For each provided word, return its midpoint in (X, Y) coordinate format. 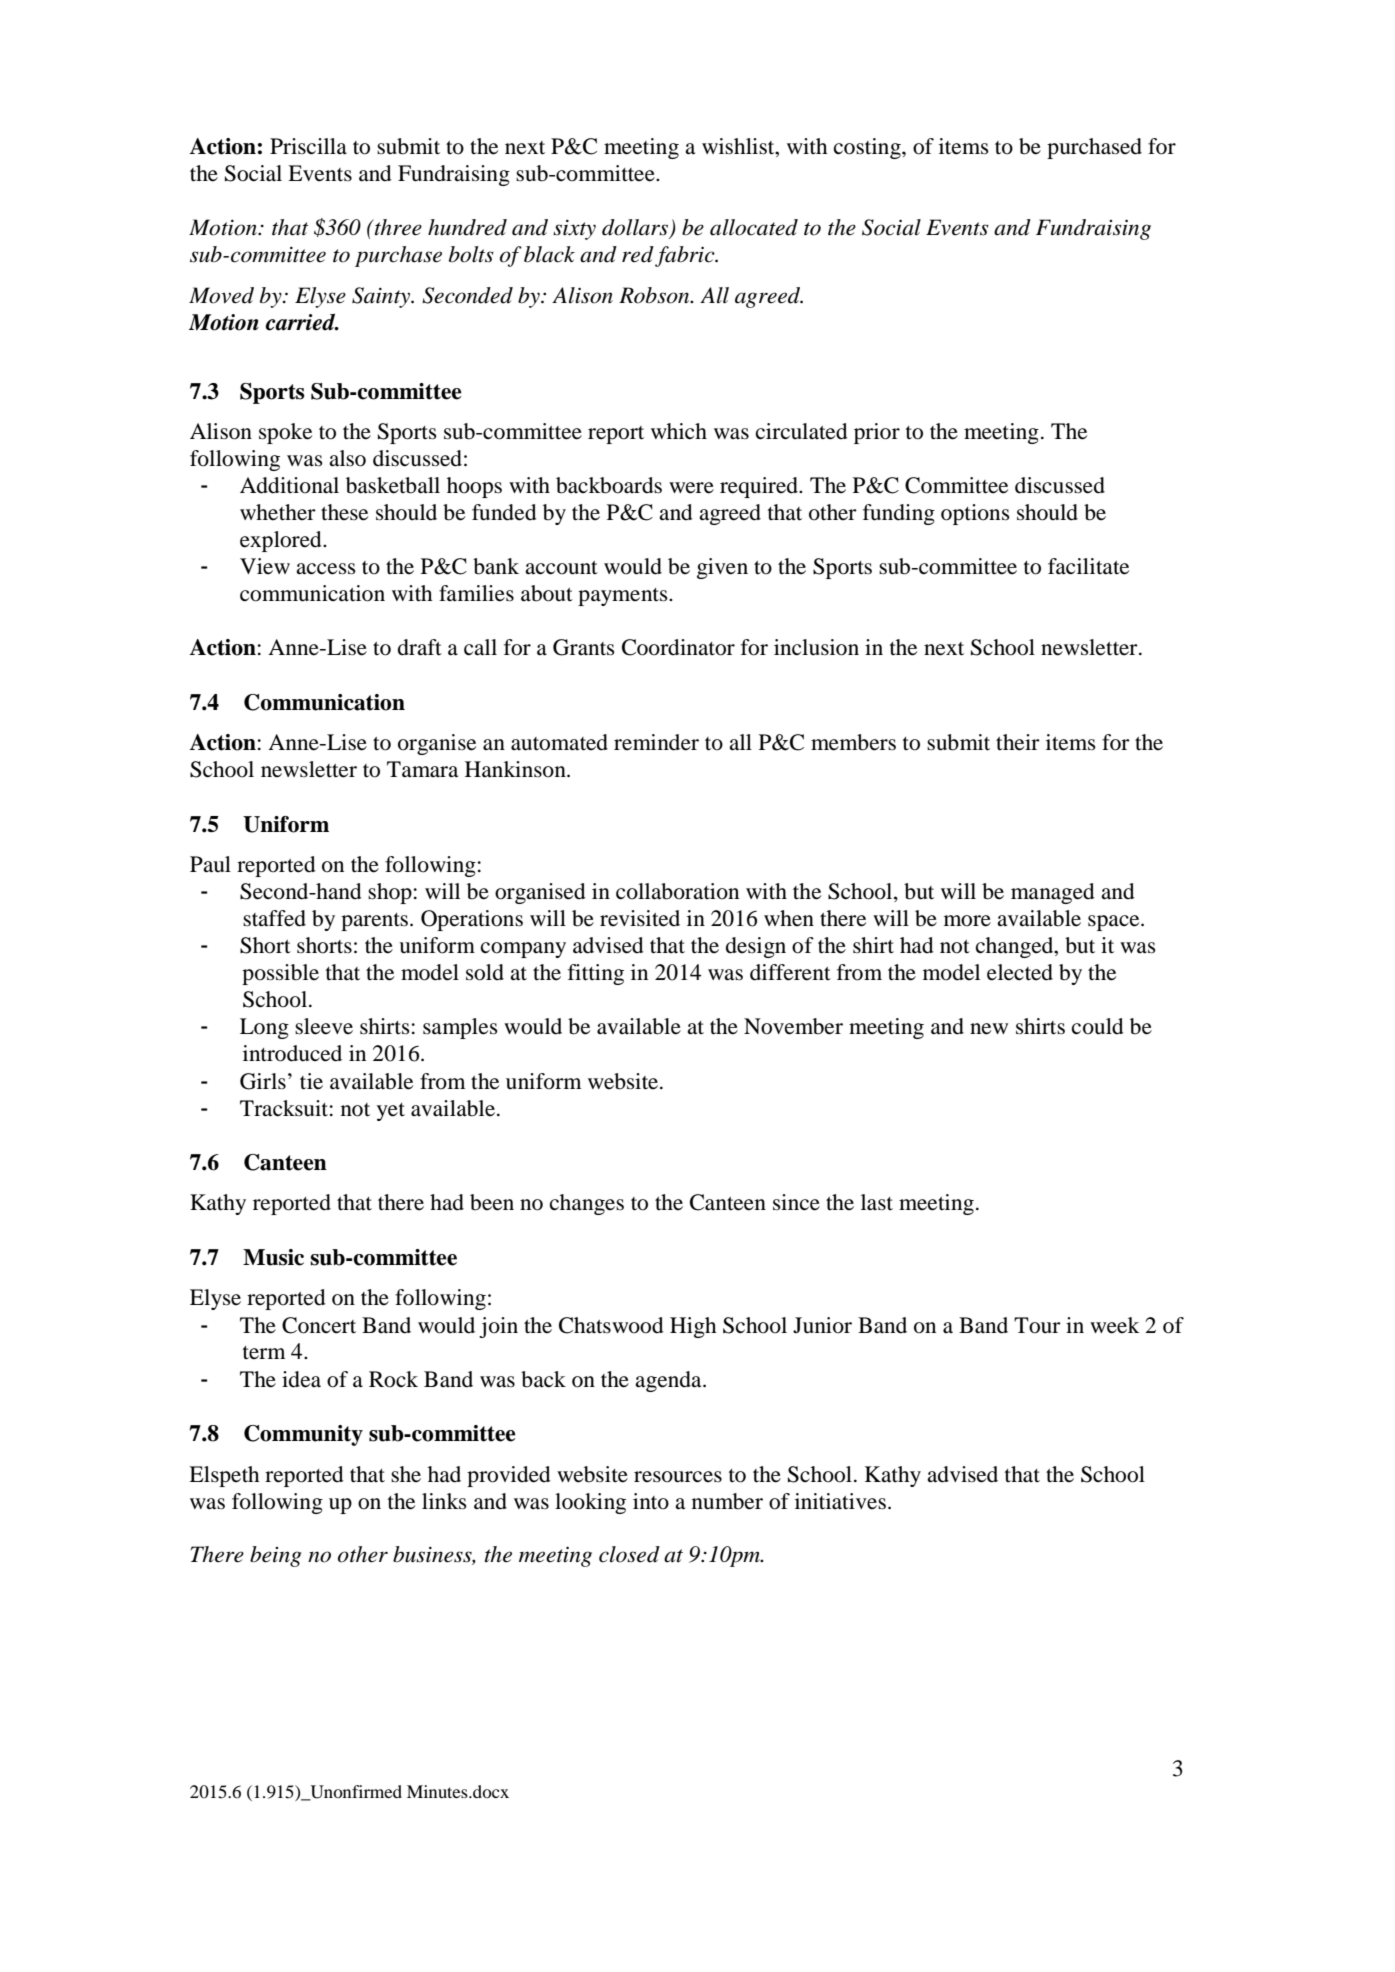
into (651, 1501)
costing (868, 148)
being (275, 1556)
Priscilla (308, 146)
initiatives (840, 1501)
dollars (636, 228)
